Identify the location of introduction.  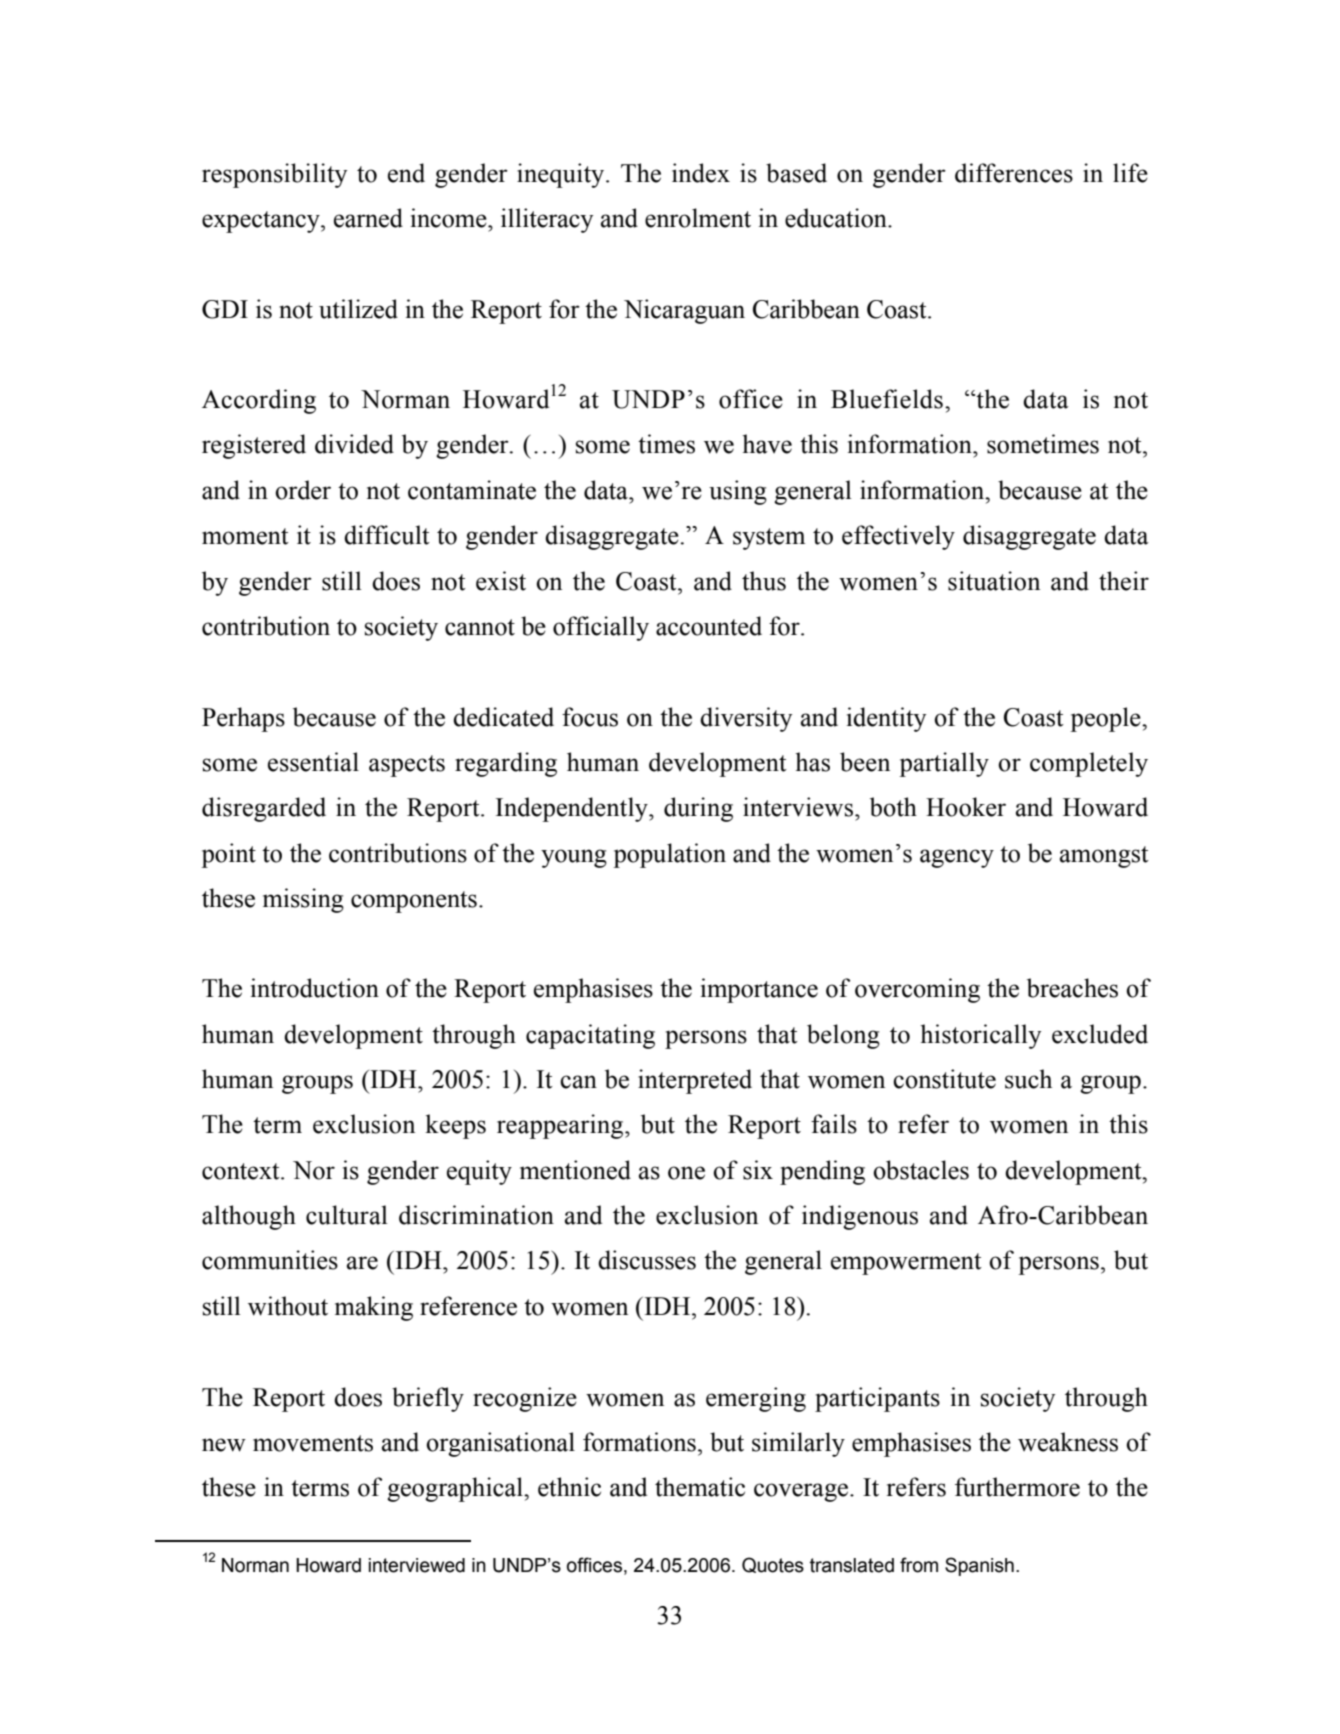
(315, 988).
